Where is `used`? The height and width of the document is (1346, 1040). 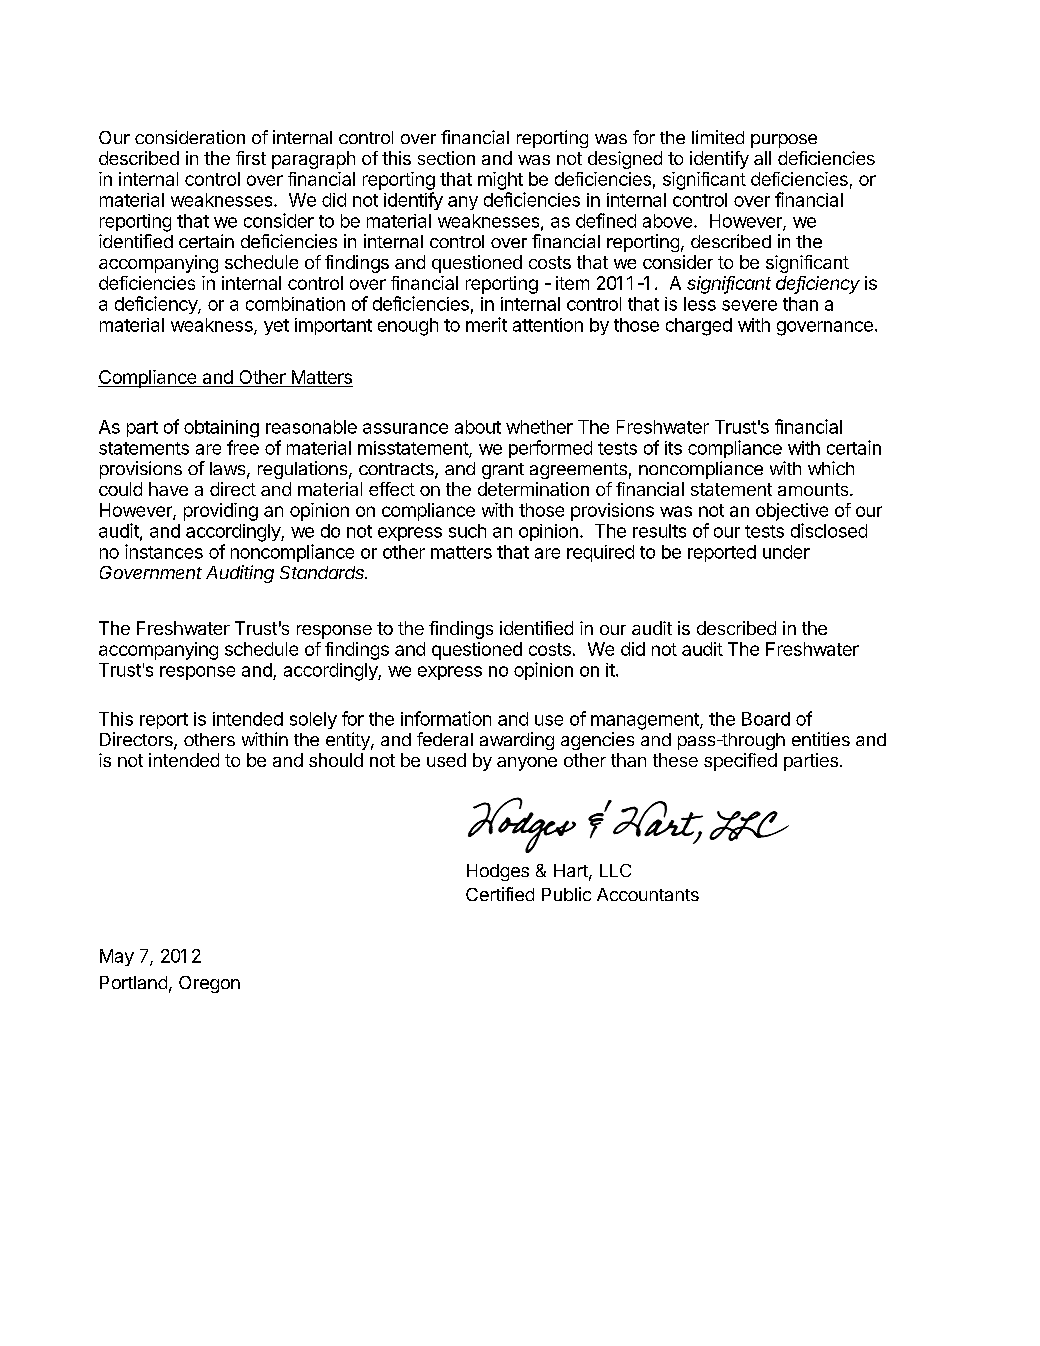 used is located at coordinates (446, 760).
